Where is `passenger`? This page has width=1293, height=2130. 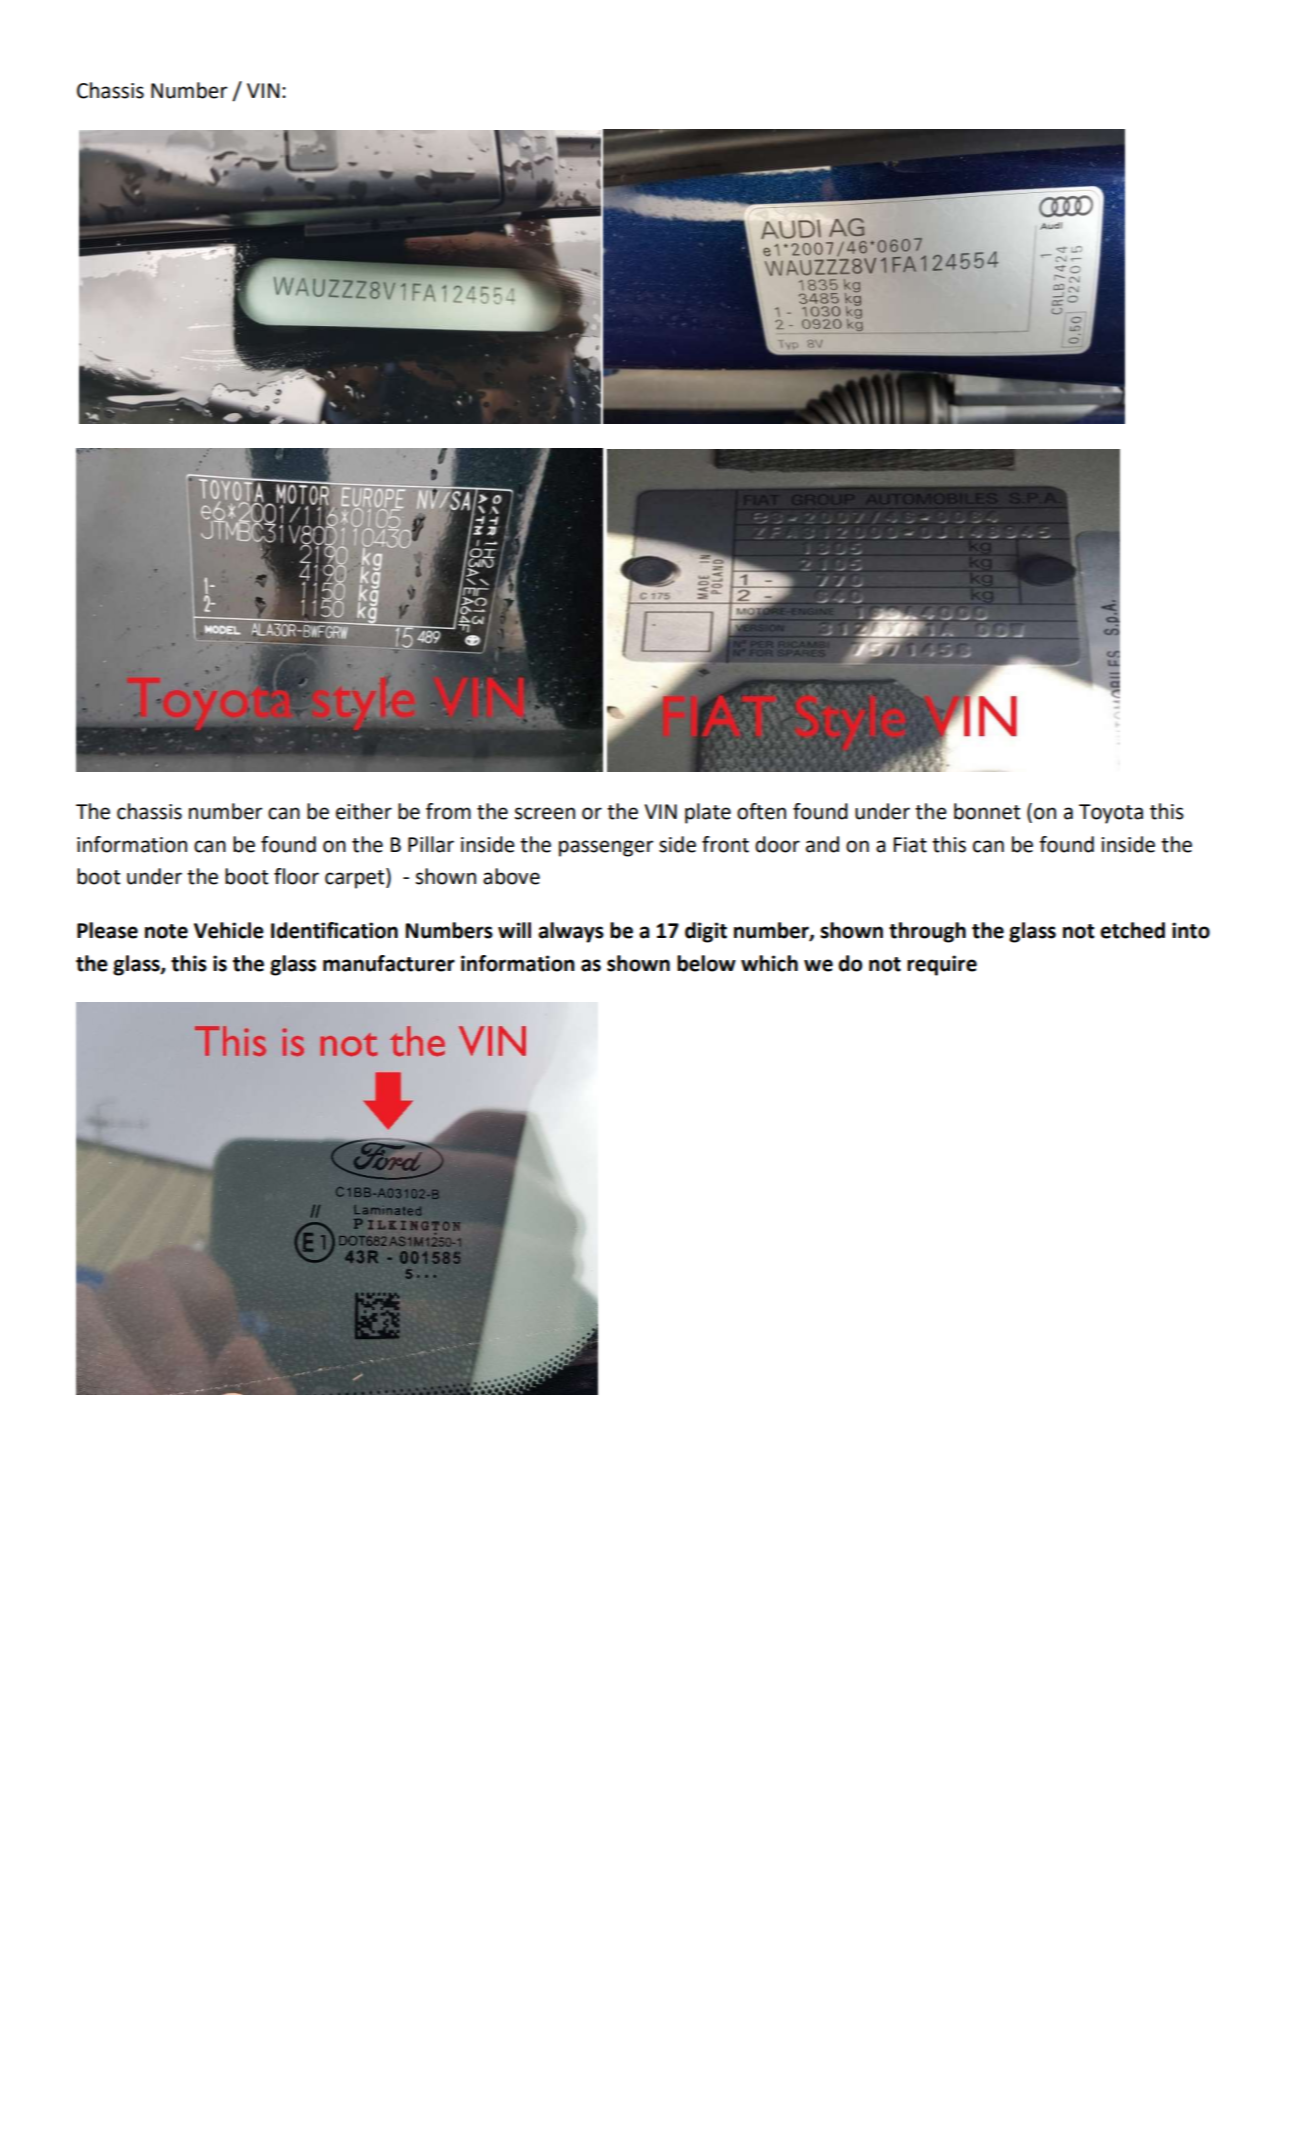
passenger is located at coordinates (606, 848).
